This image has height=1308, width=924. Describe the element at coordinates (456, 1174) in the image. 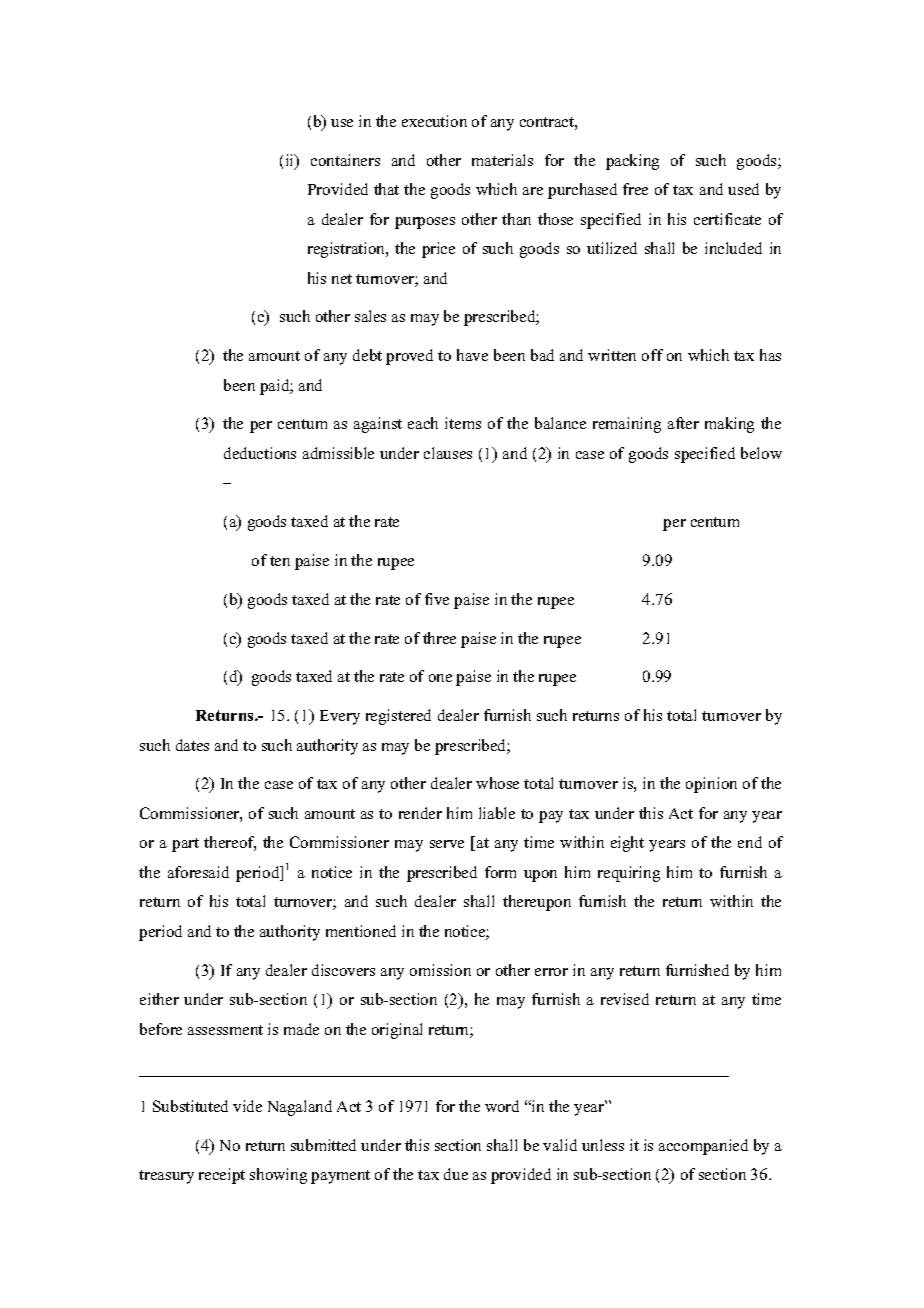

I see `due` at that location.
